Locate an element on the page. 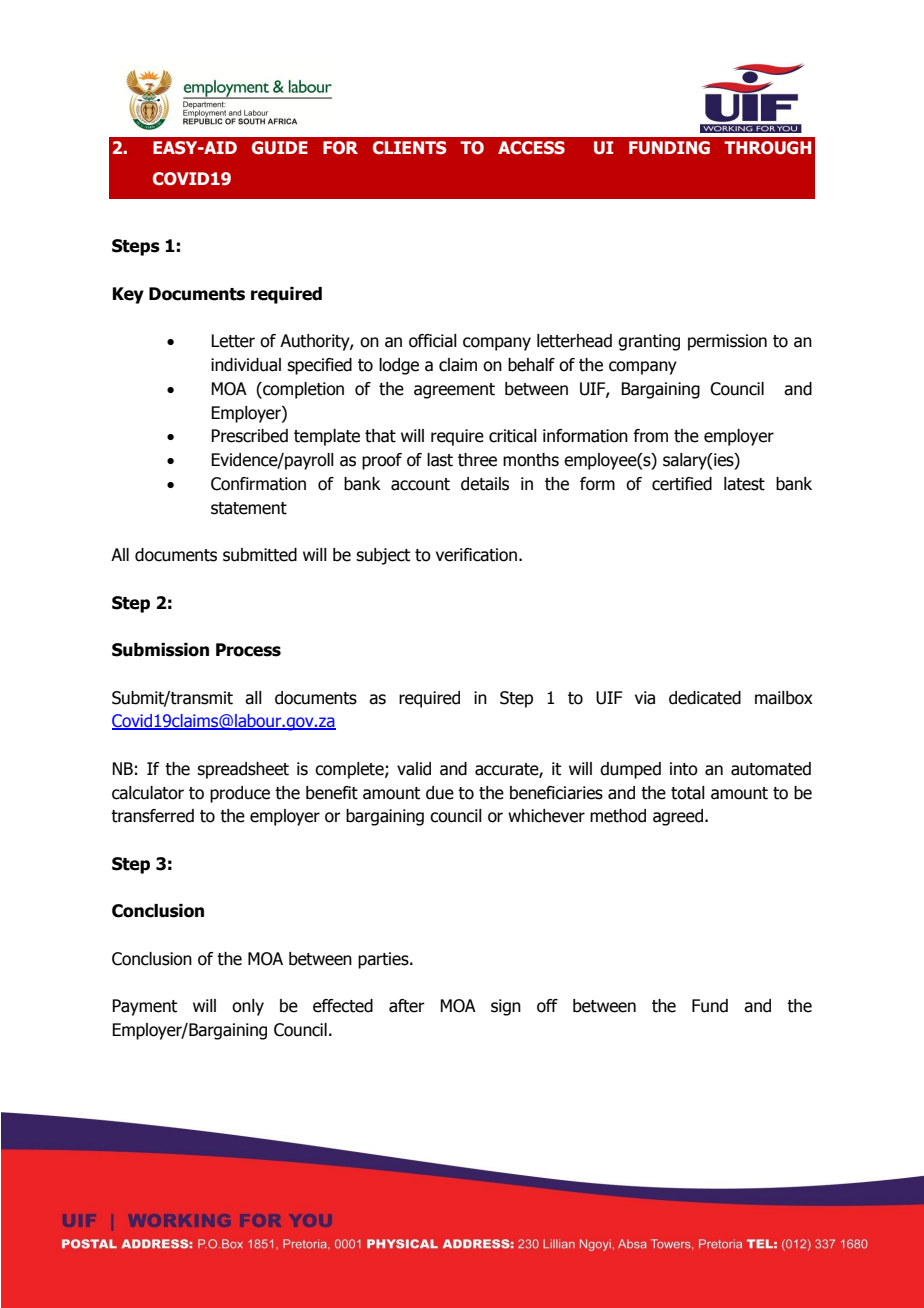  GUIDE is located at coordinates (280, 148).
